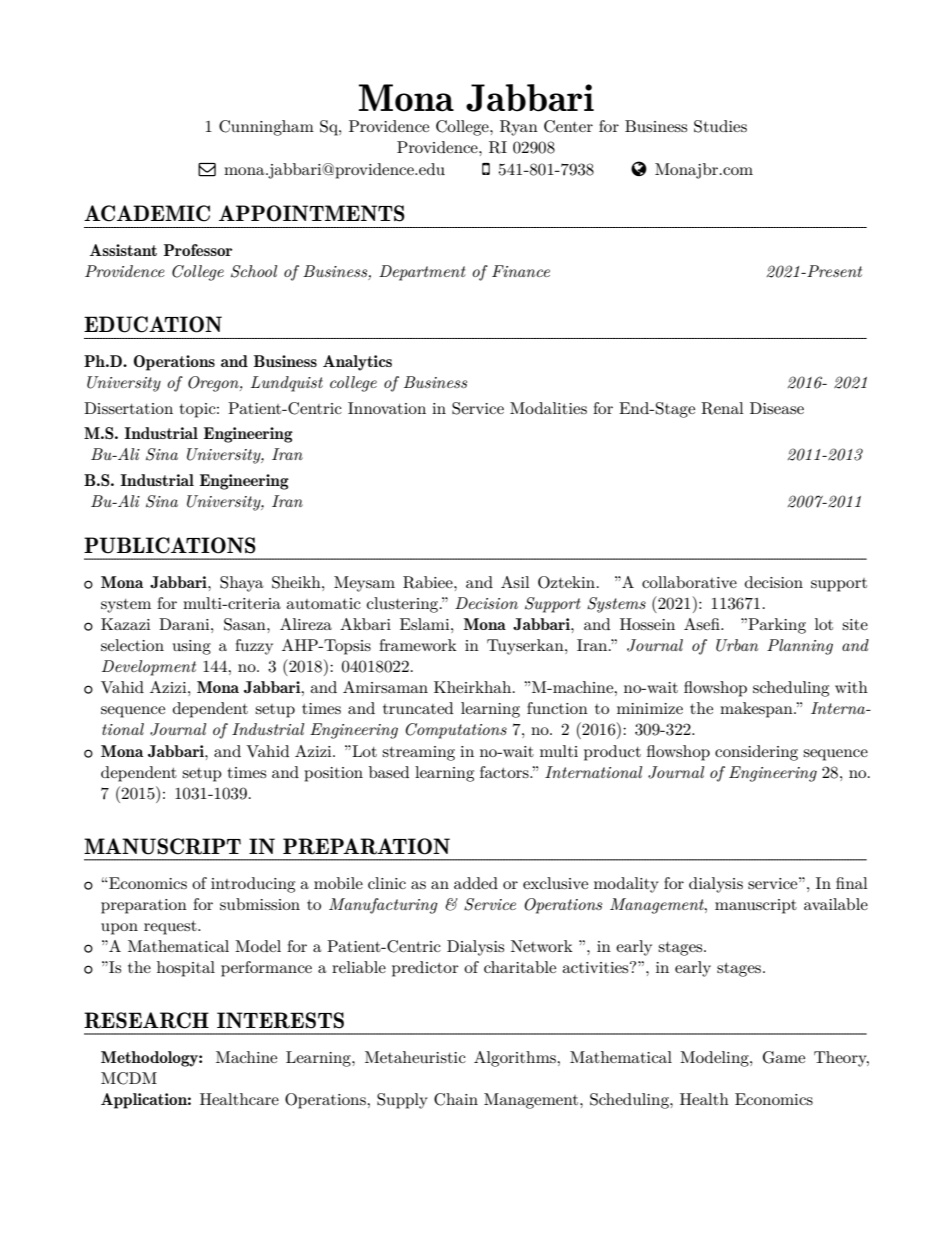  Describe the element at coordinates (720, 126) in the screenshot. I see `Studies` at that location.
